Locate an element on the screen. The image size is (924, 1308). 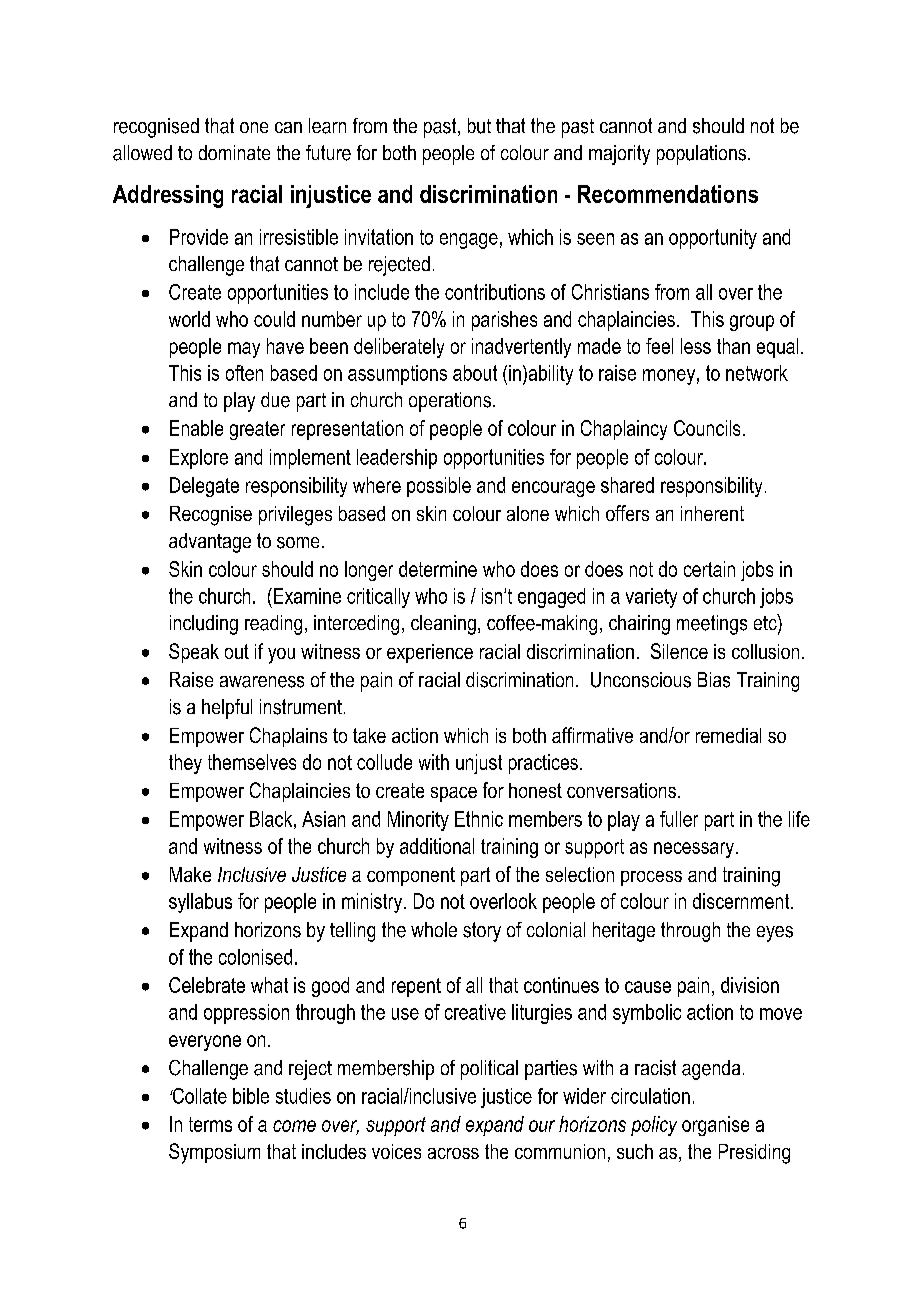
including is located at coordinates (204, 625).
